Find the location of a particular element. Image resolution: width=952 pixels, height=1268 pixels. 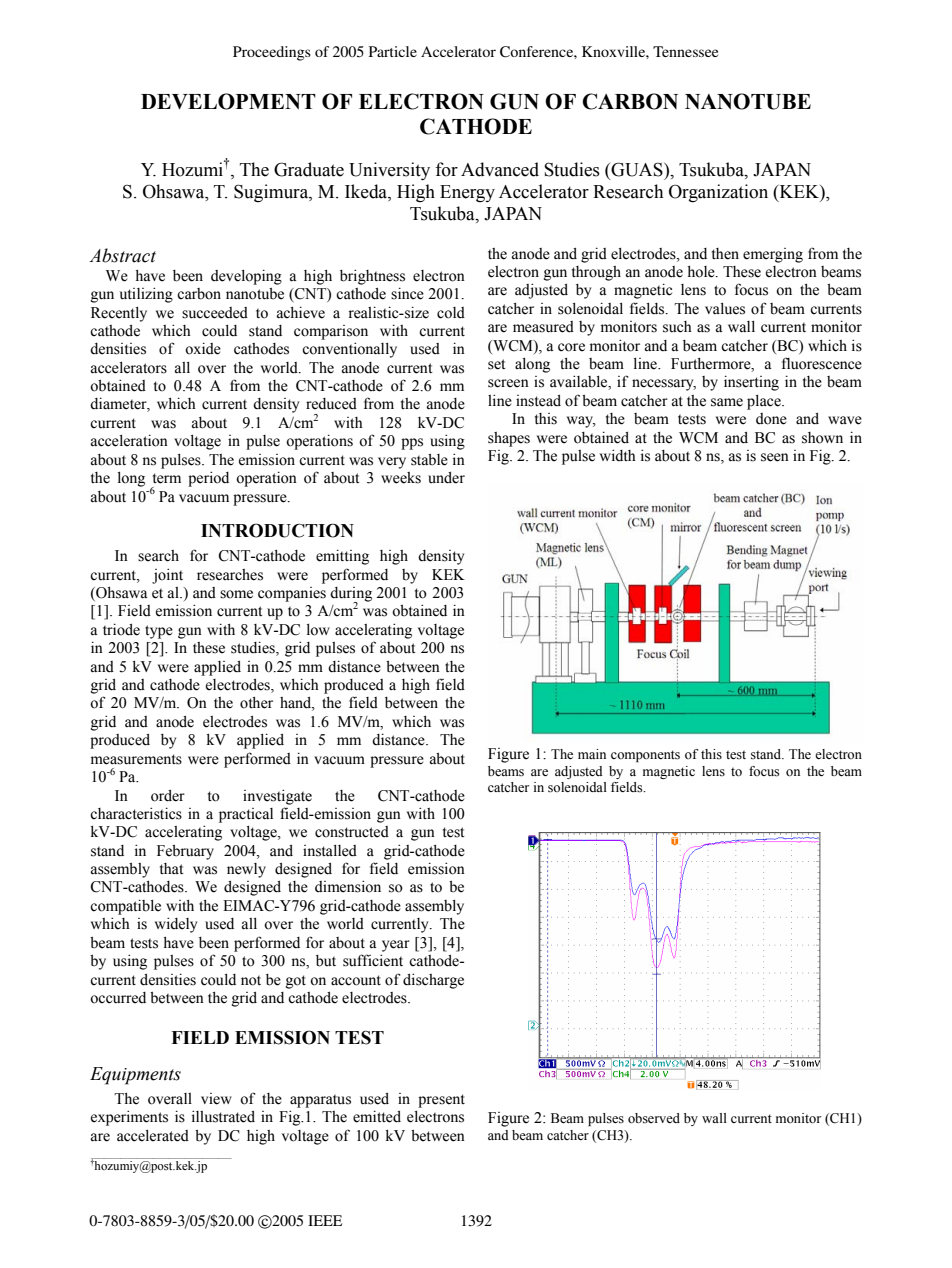

during is located at coordinates (351, 595).
